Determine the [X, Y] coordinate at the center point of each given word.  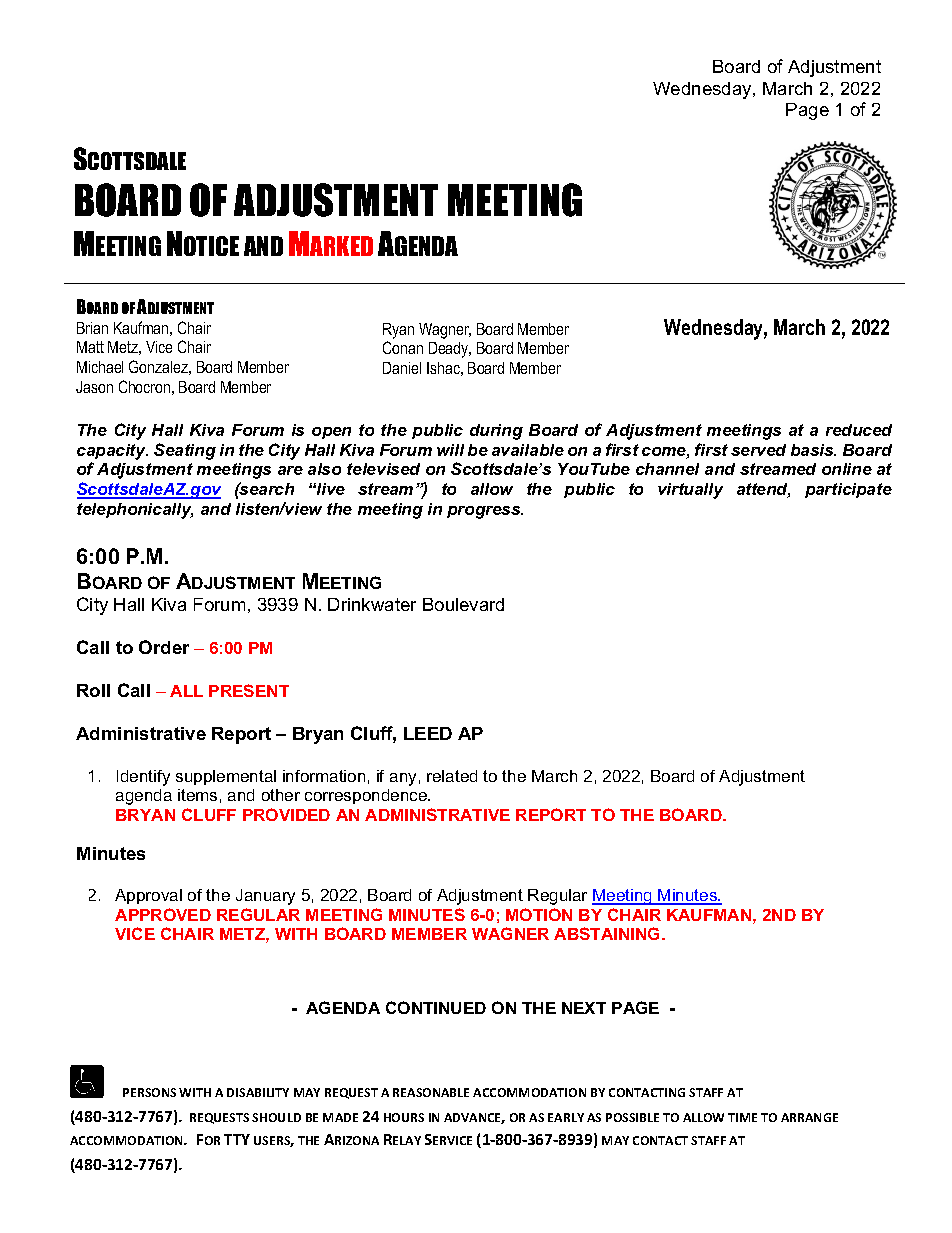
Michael [100, 367]
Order [164, 647]
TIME [742, 1117]
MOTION [539, 914]
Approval [148, 896]
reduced [859, 430]
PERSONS [149, 1092]
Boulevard [463, 604]
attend [763, 490]
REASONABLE [431, 1092]
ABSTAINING [608, 933]
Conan [403, 347]
